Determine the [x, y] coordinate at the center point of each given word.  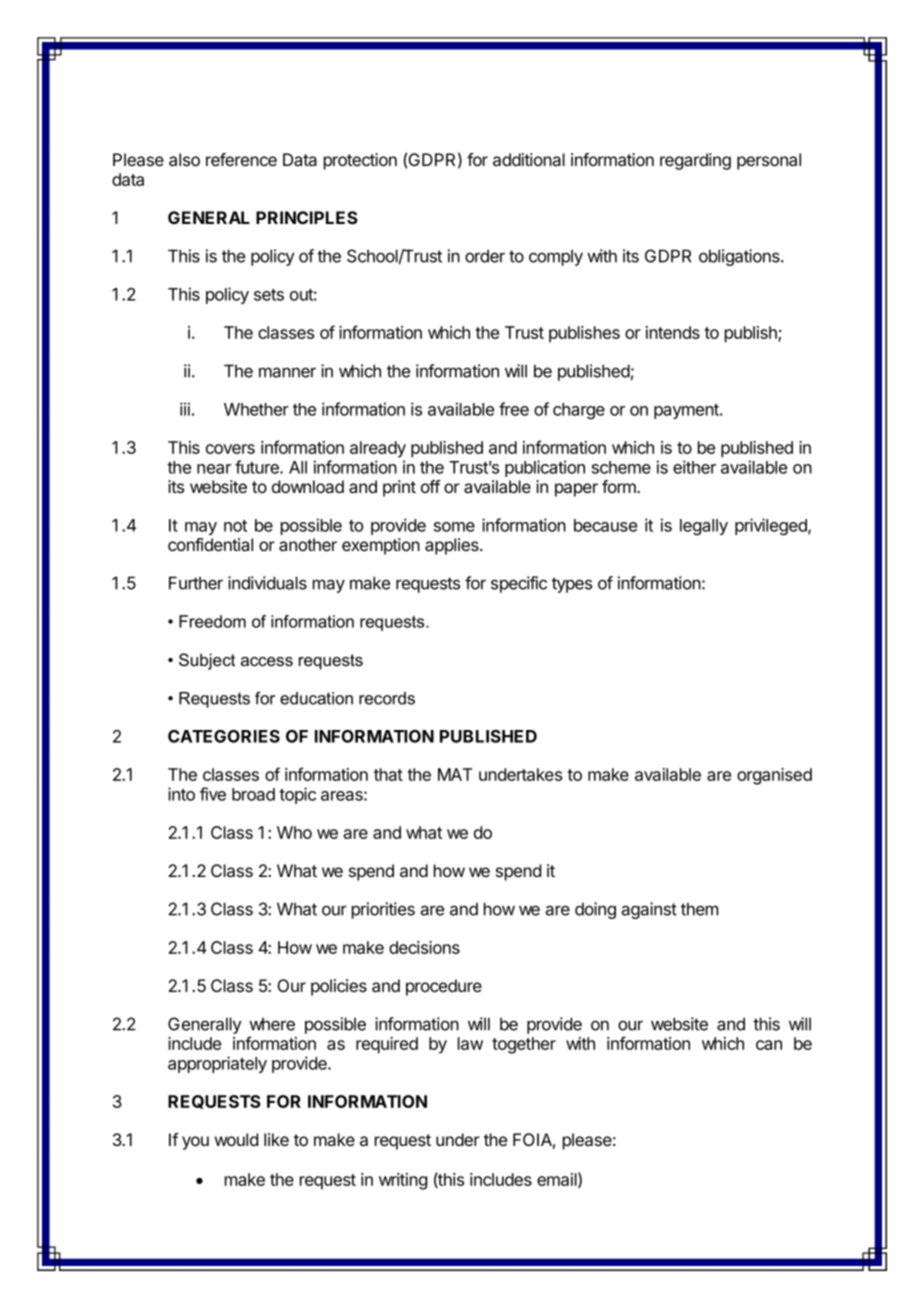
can [769, 1045]
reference [241, 159]
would [236, 1139]
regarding [695, 161]
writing [403, 1181]
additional [529, 160]
